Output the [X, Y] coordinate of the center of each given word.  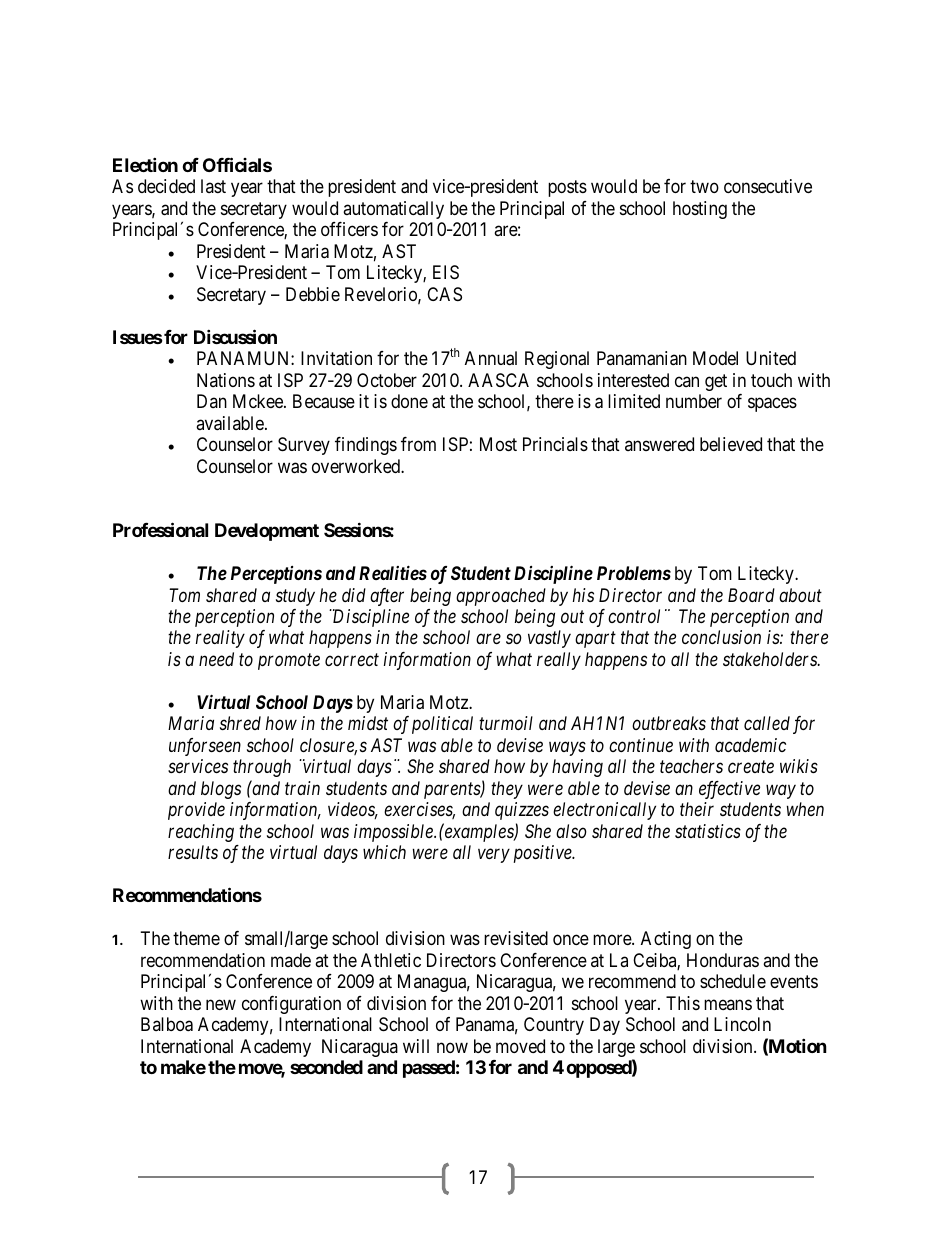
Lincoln [742, 1024]
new [221, 1004]
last [213, 186]
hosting [700, 210]
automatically [393, 210]
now [452, 1047]
